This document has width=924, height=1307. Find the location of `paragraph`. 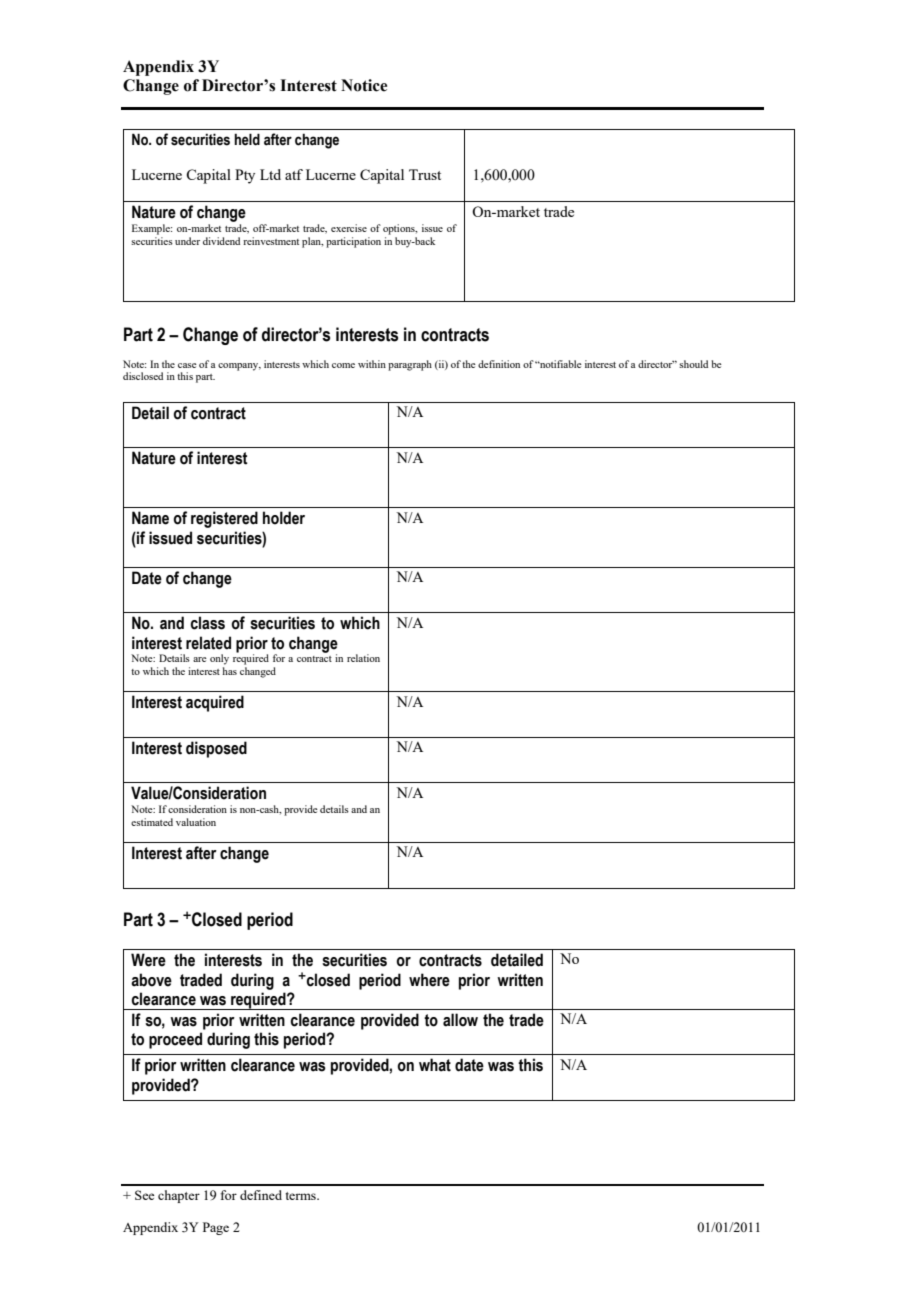

paragraph is located at coordinates (410, 365).
